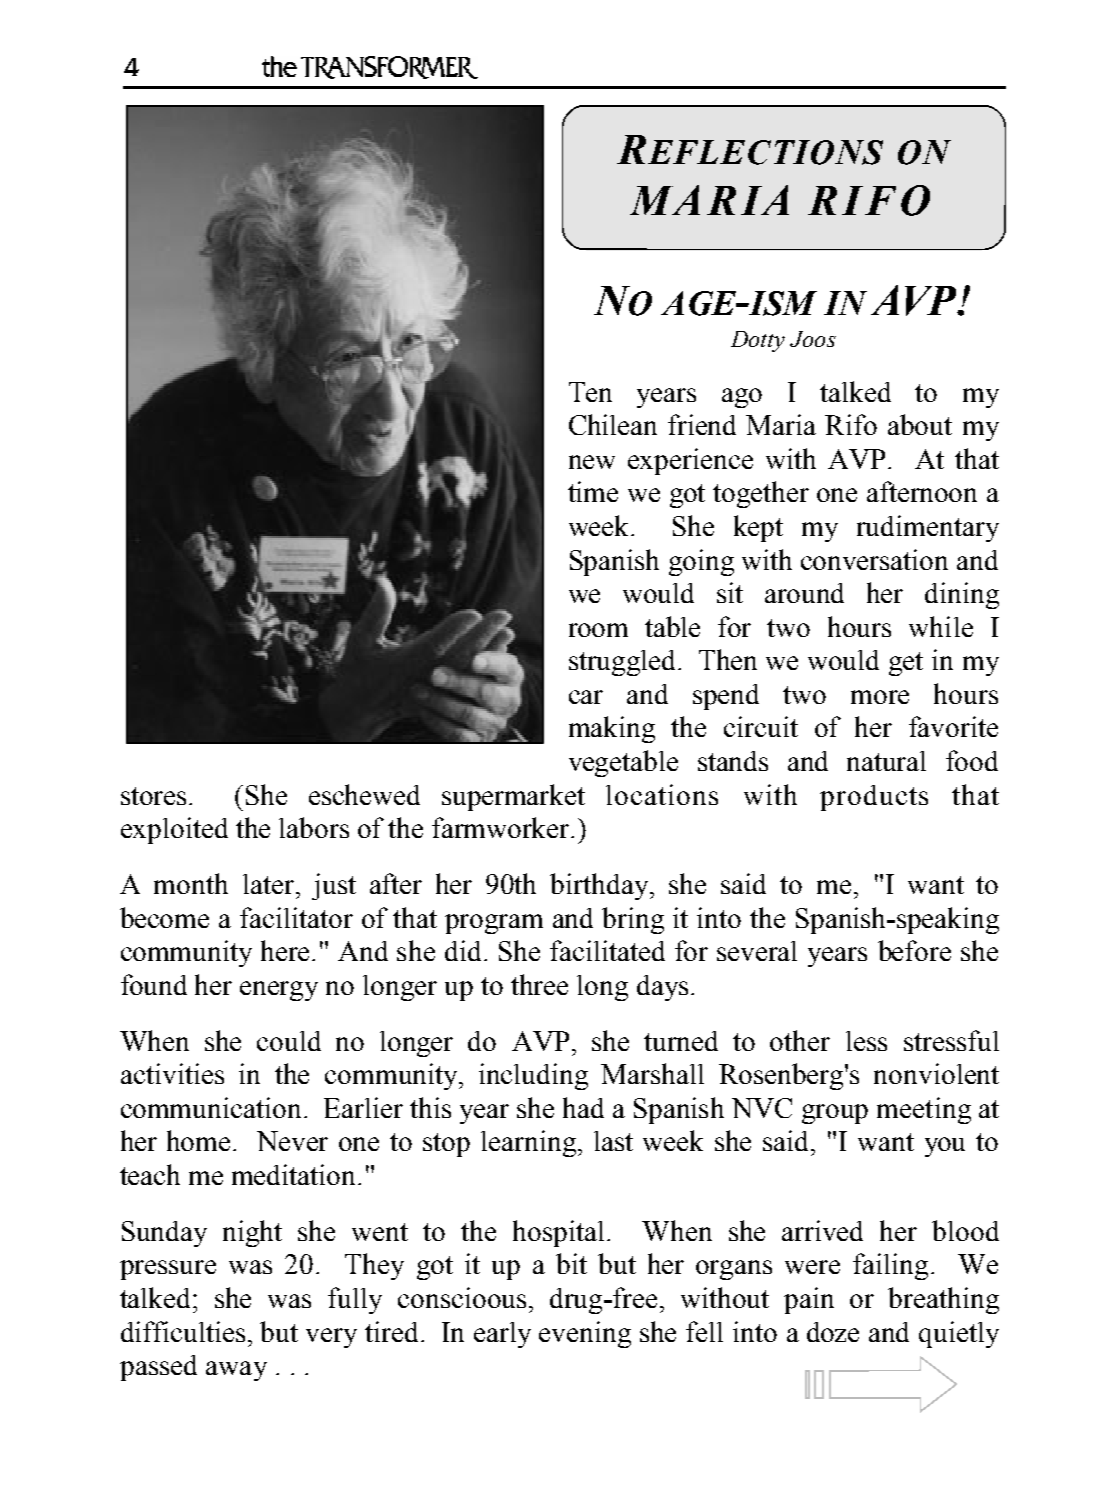  I want to click on Chilean, so click(613, 424).
